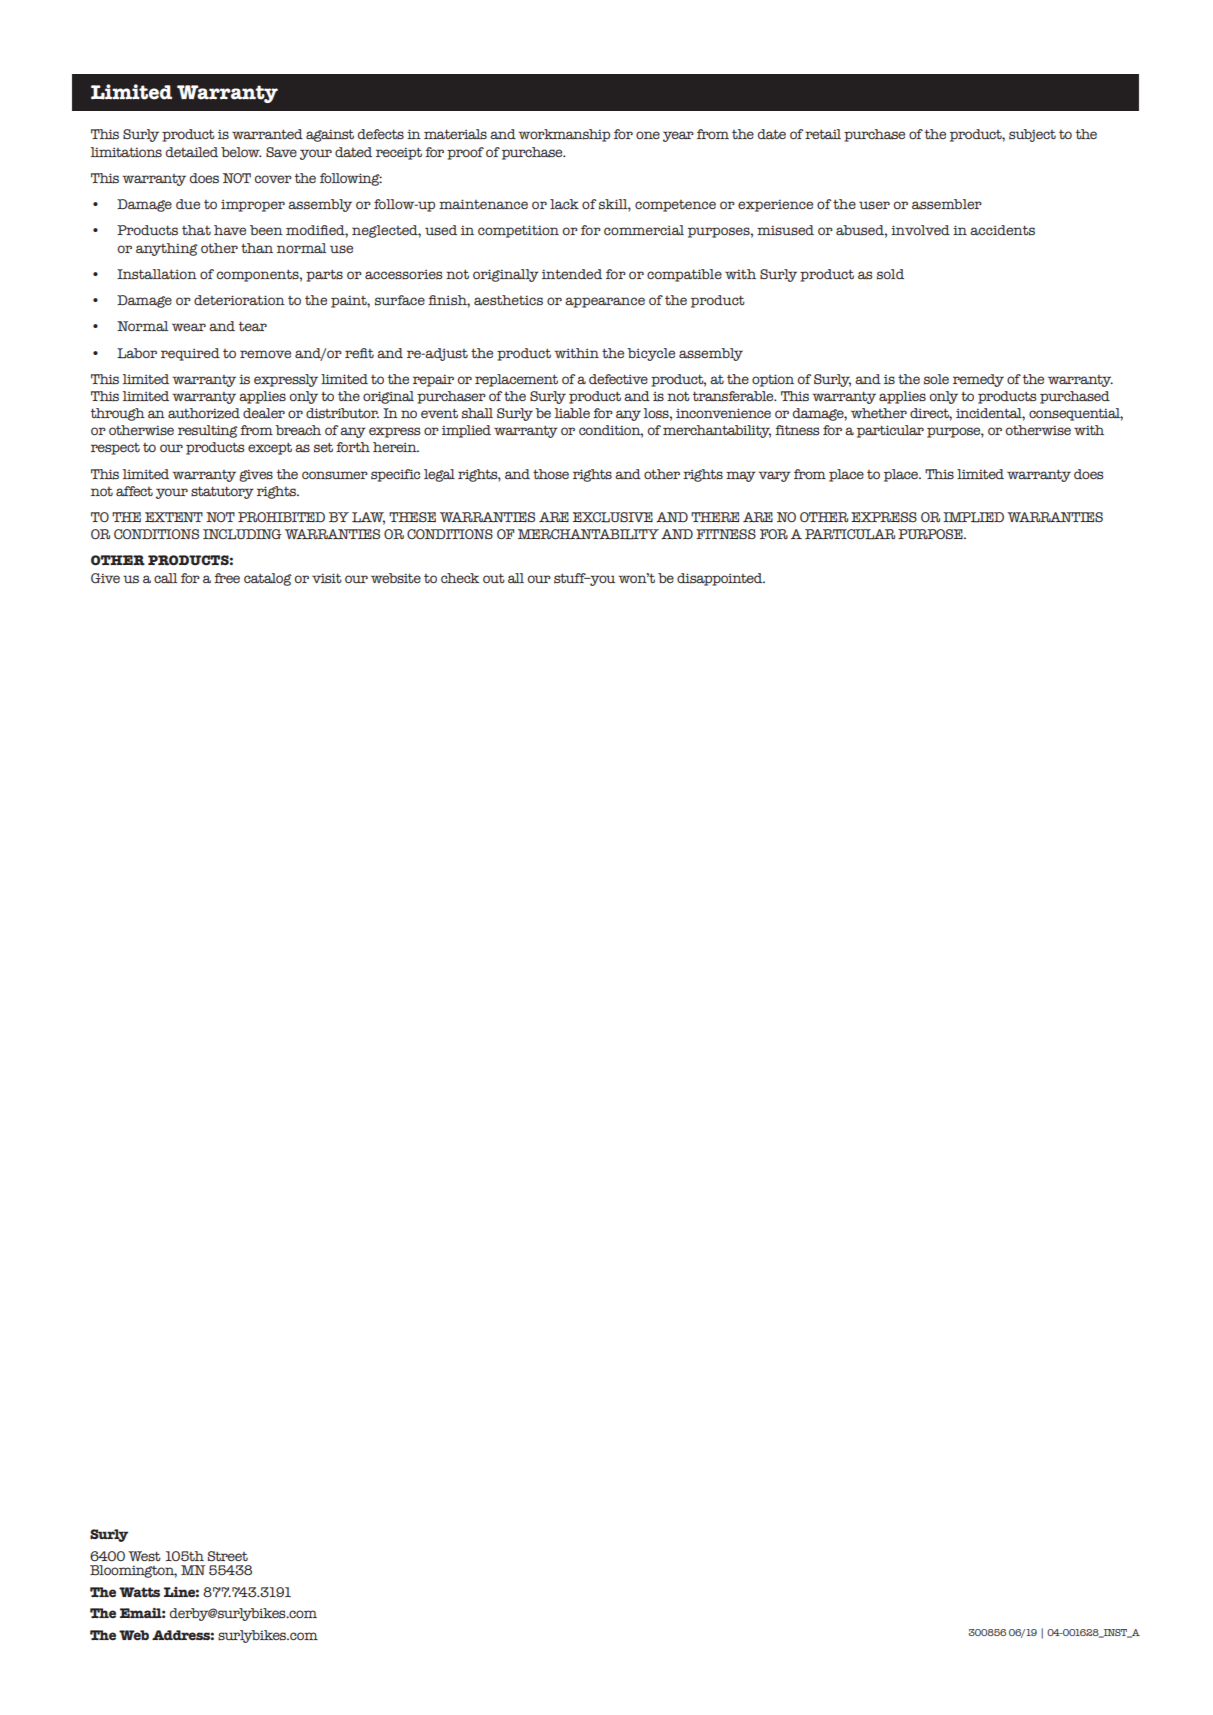  What do you see at coordinates (947, 204) in the screenshot?
I see `assembler` at bounding box center [947, 204].
